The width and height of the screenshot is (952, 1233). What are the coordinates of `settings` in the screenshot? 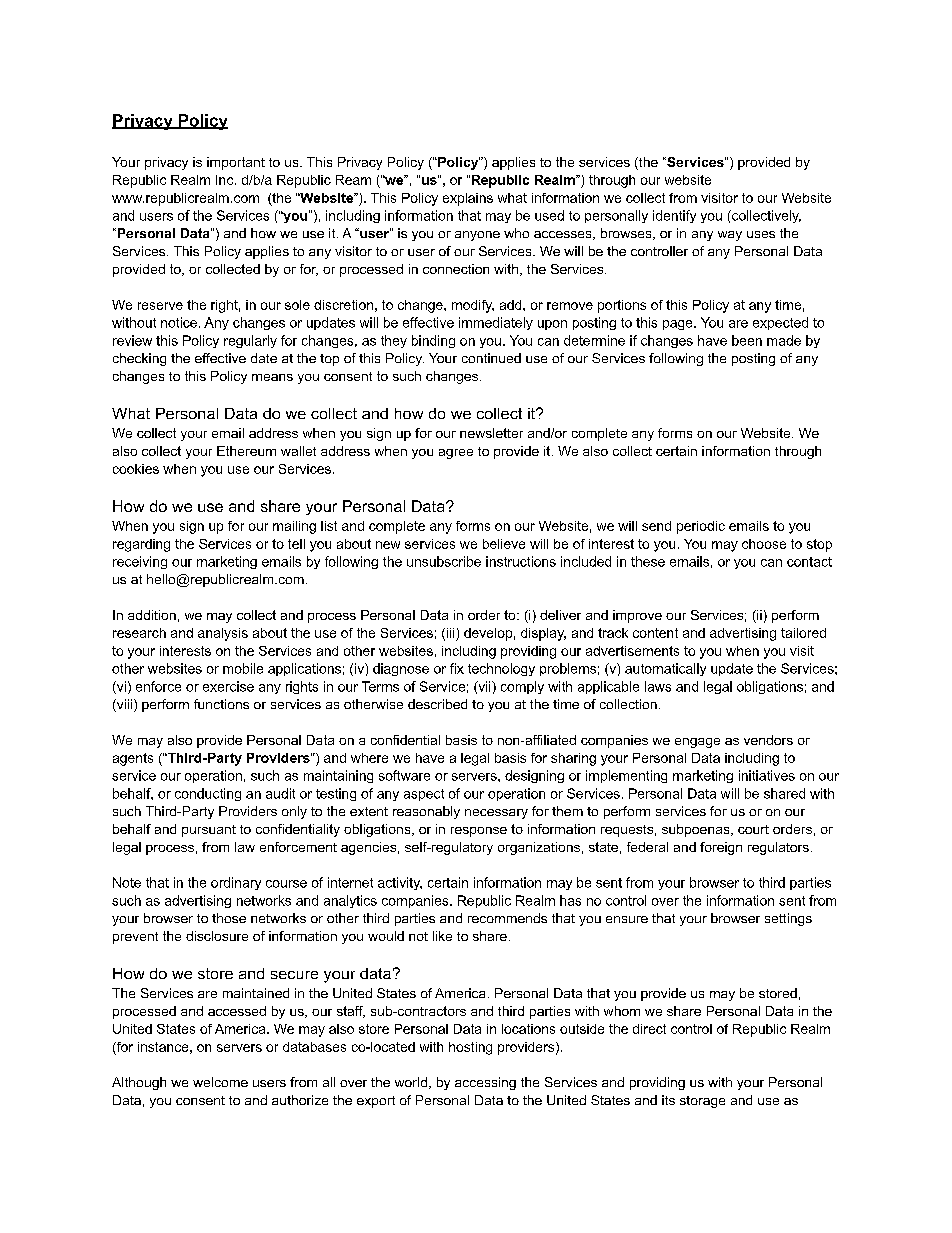 It's located at (788, 919).
